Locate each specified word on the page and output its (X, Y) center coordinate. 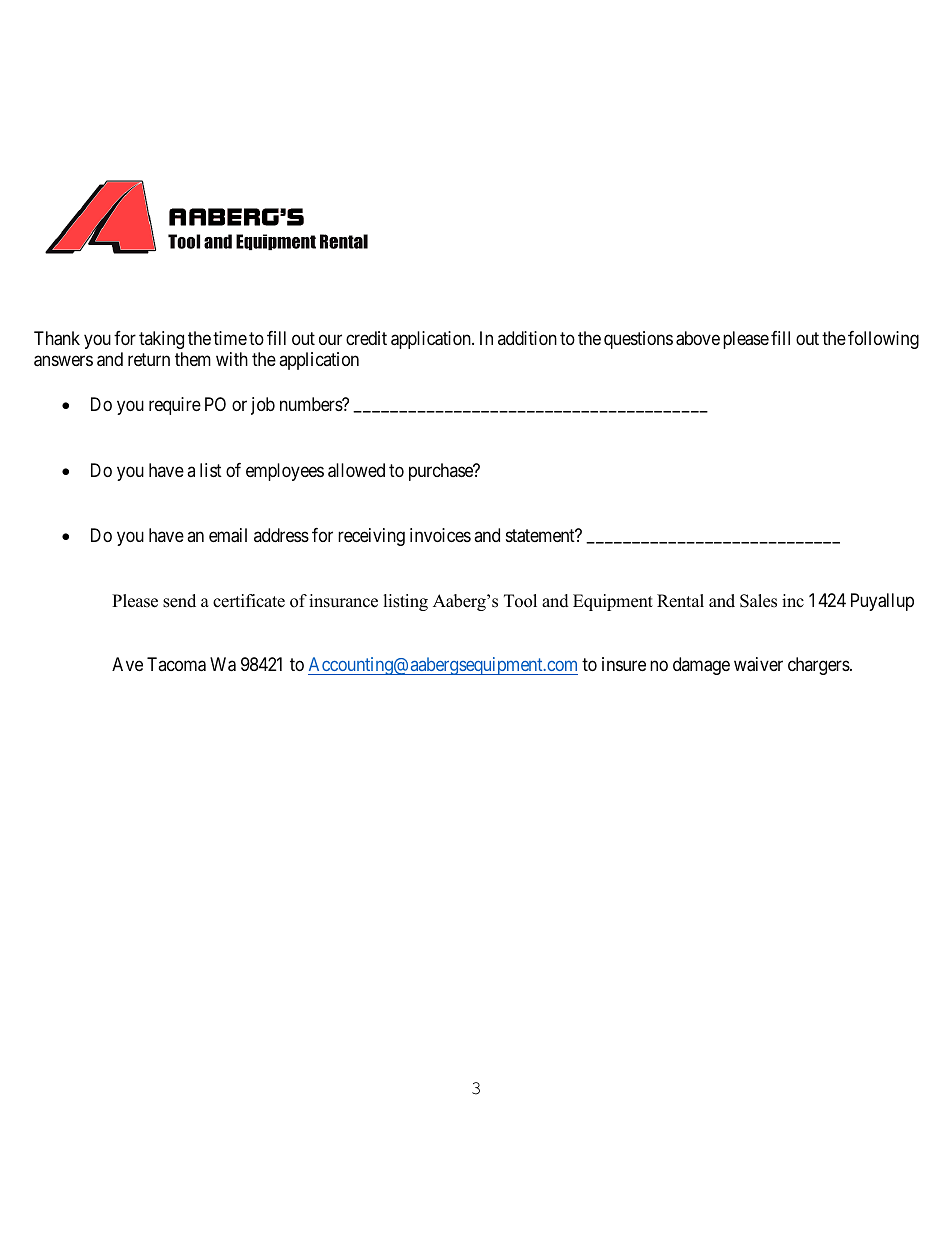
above (698, 338)
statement (541, 536)
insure (624, 664)
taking (161, 340)
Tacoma (176, 664)
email (228, 535)
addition (527, 338)
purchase (442, 472)
